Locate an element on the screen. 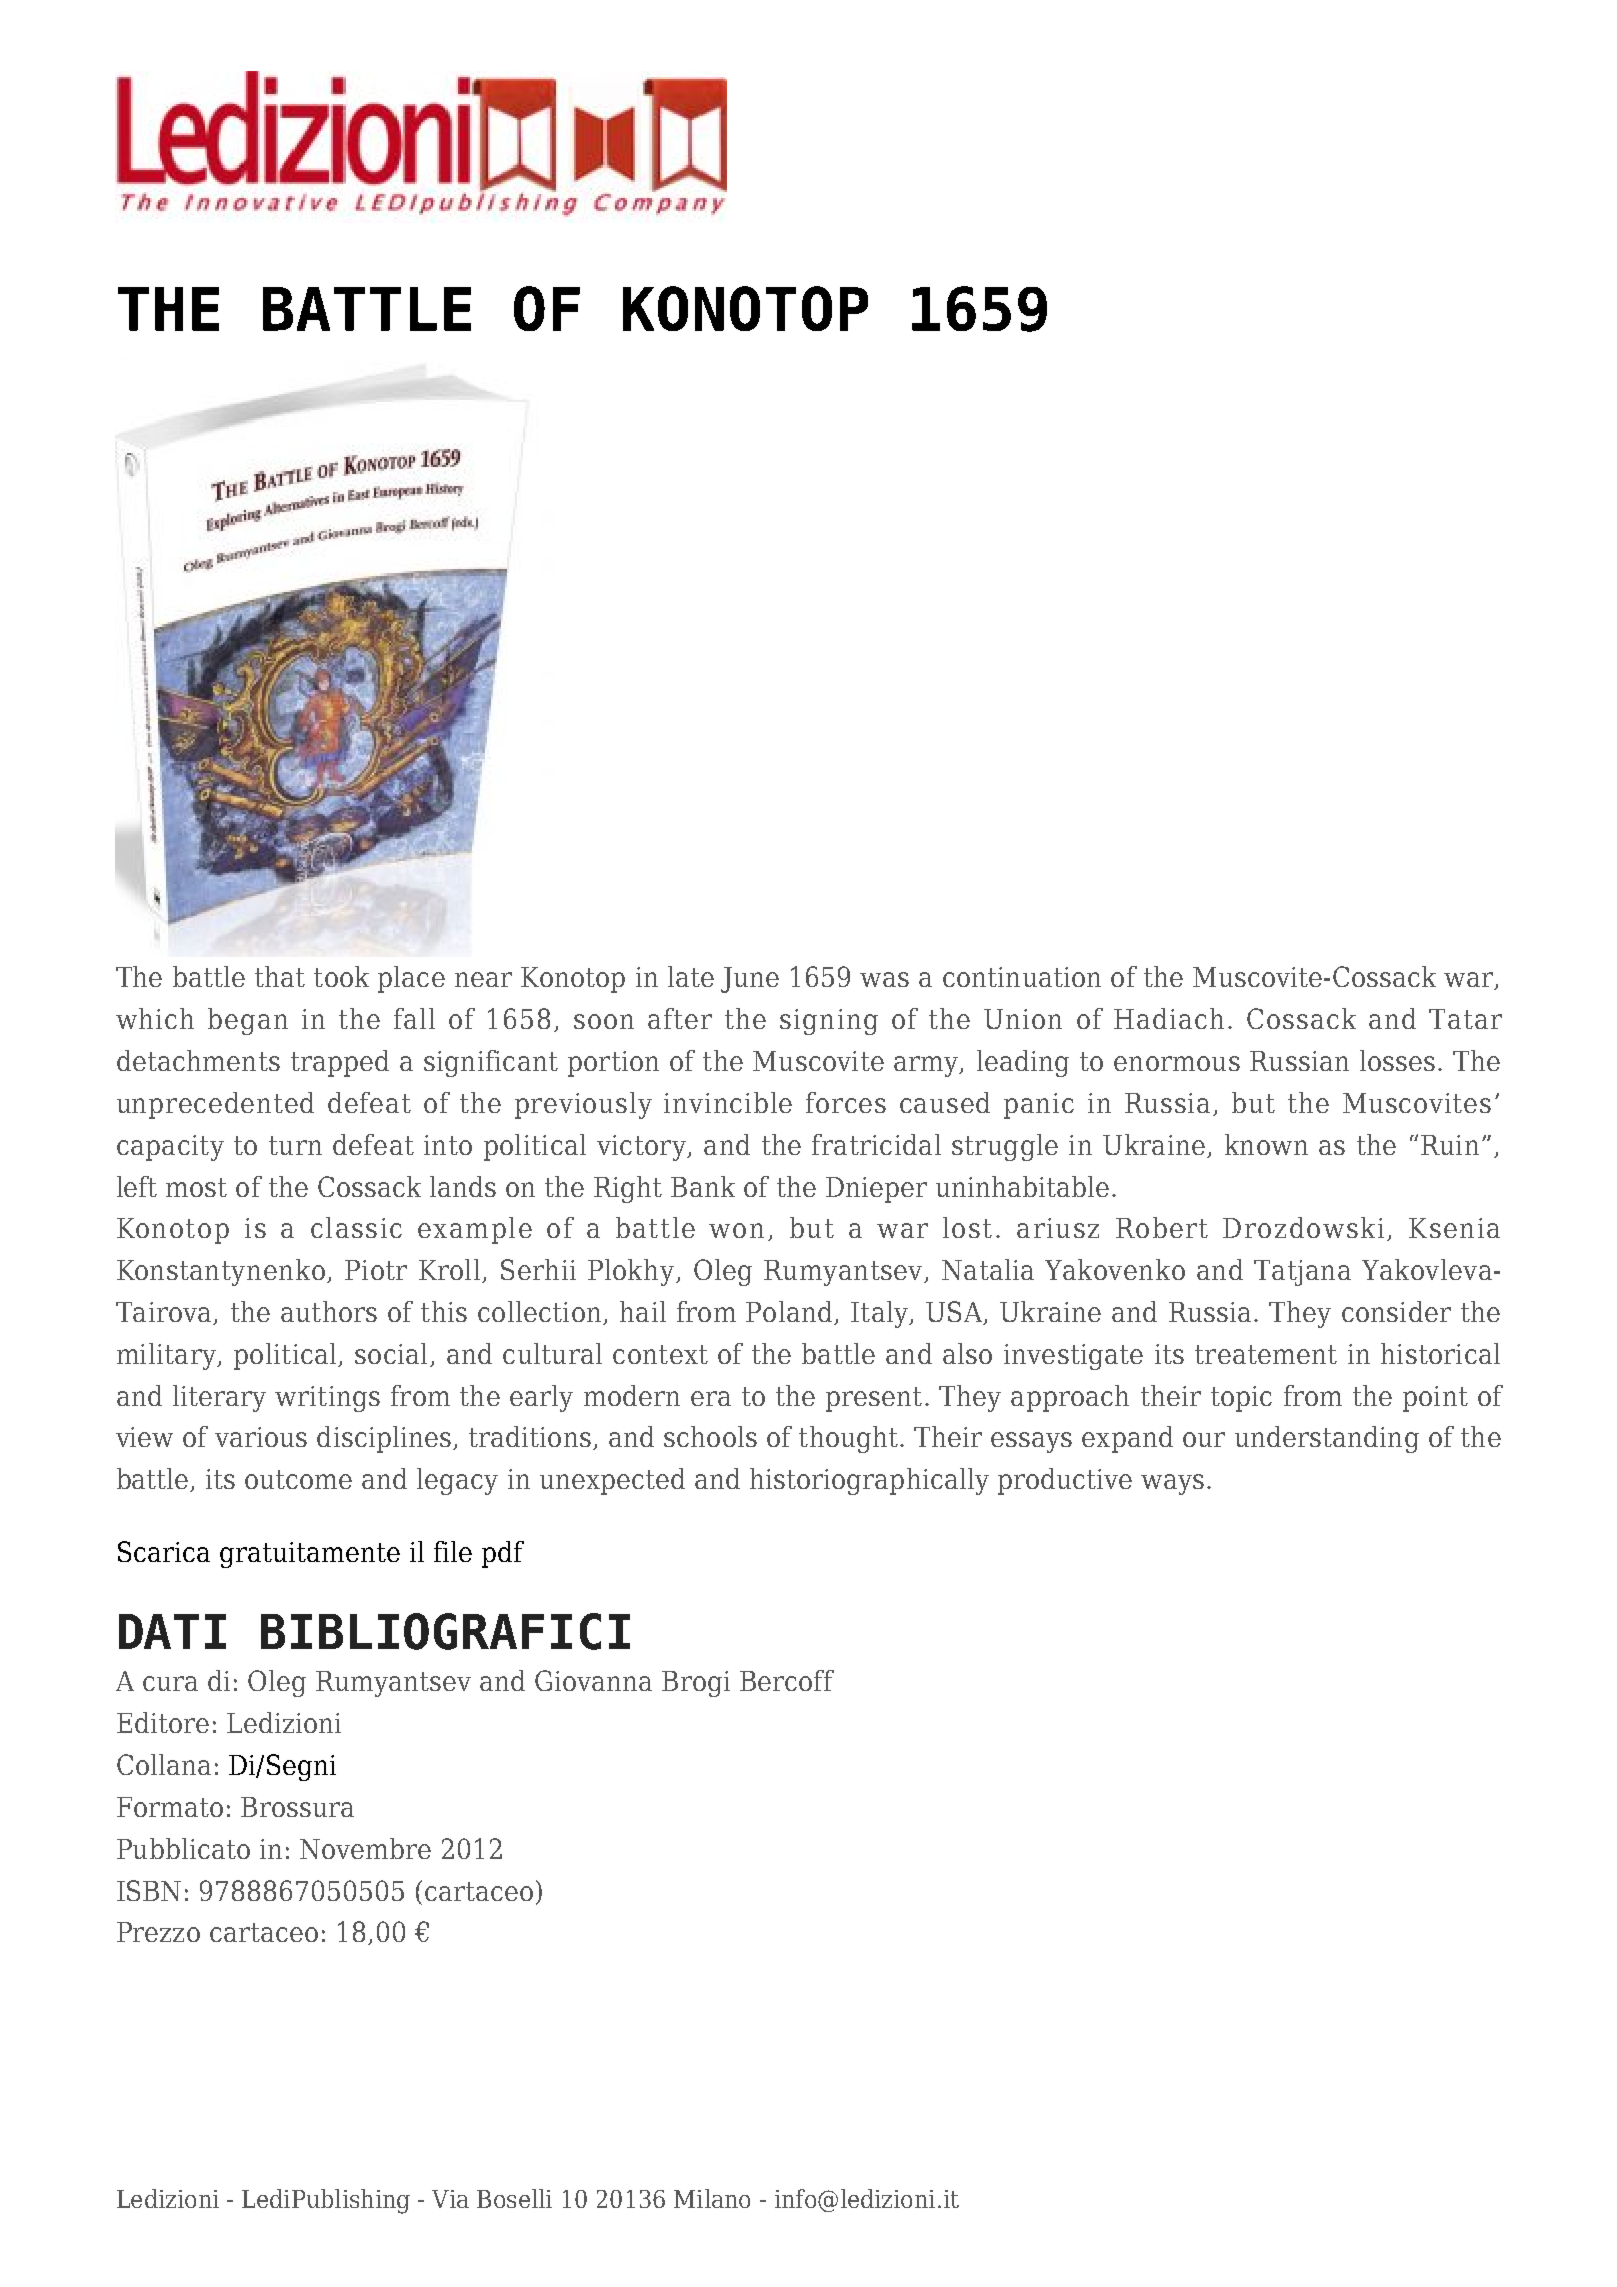  signing is located at coordinates (829, 1022).
